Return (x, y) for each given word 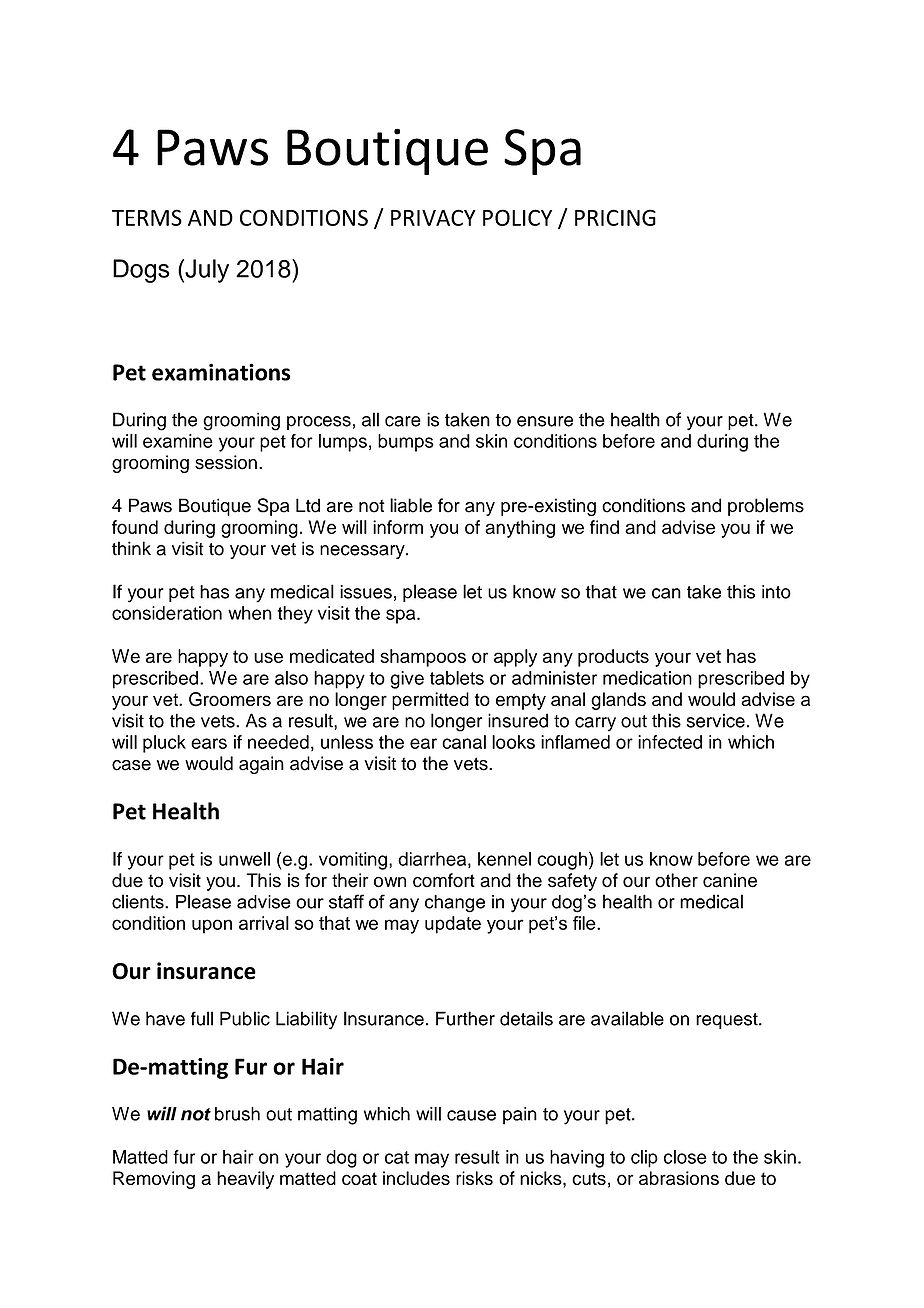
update (453, 925)
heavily (245, 1180)
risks (474, 1178)
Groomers (230, 699)
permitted (430, 701)
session (226, 462)
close (685, 1157)
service (716, 720)
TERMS (147, 217)
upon (212, 926)
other (676, 880)
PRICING (615, 217)
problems (766, 507)
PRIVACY (433, 217)
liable (411, 505)
